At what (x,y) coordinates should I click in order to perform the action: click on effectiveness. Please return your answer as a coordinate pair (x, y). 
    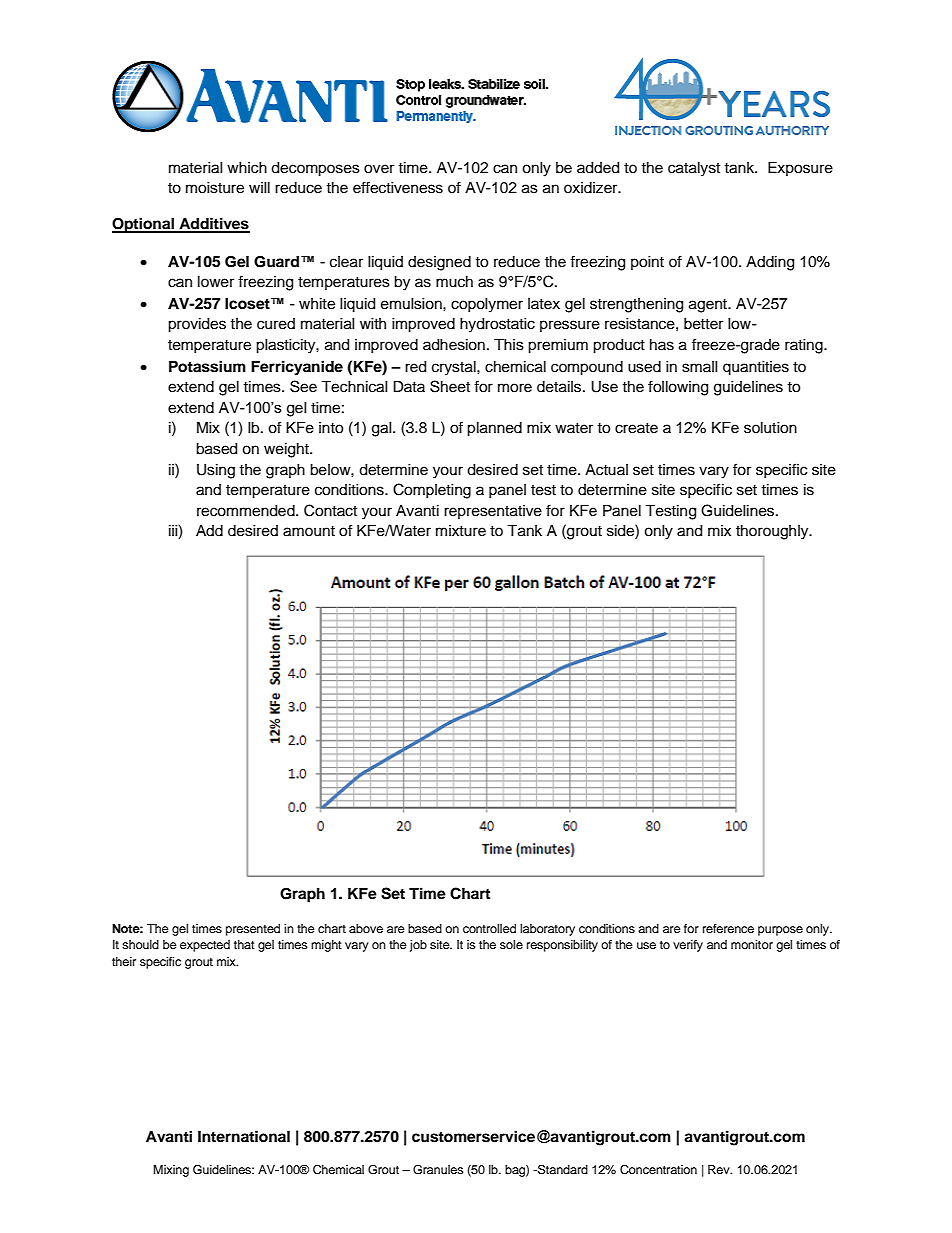
    Looking at the image, I should click on (398, 187).
